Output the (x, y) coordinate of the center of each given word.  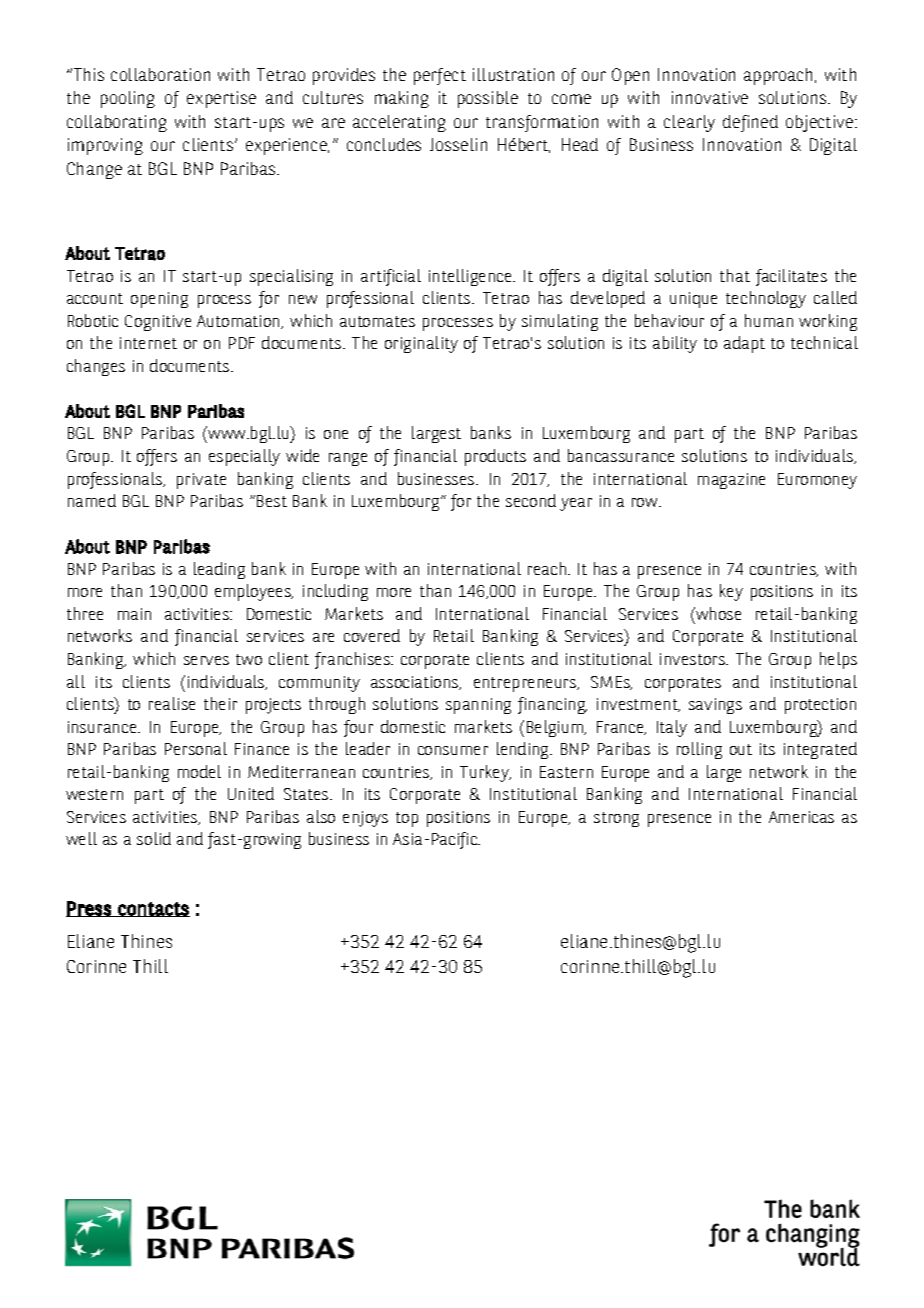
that (735, 275)
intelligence (471, 277)
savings (715, 706)
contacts (153, 909)
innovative (710, 97)
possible (488, 99)
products (495, 457)
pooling (128, 99)
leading (219, 570)
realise (172, 703)
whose (717, 613)
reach (548, 568)
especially (244, 457)
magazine (731, 481)
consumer (453, 750)
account (95, 298)
